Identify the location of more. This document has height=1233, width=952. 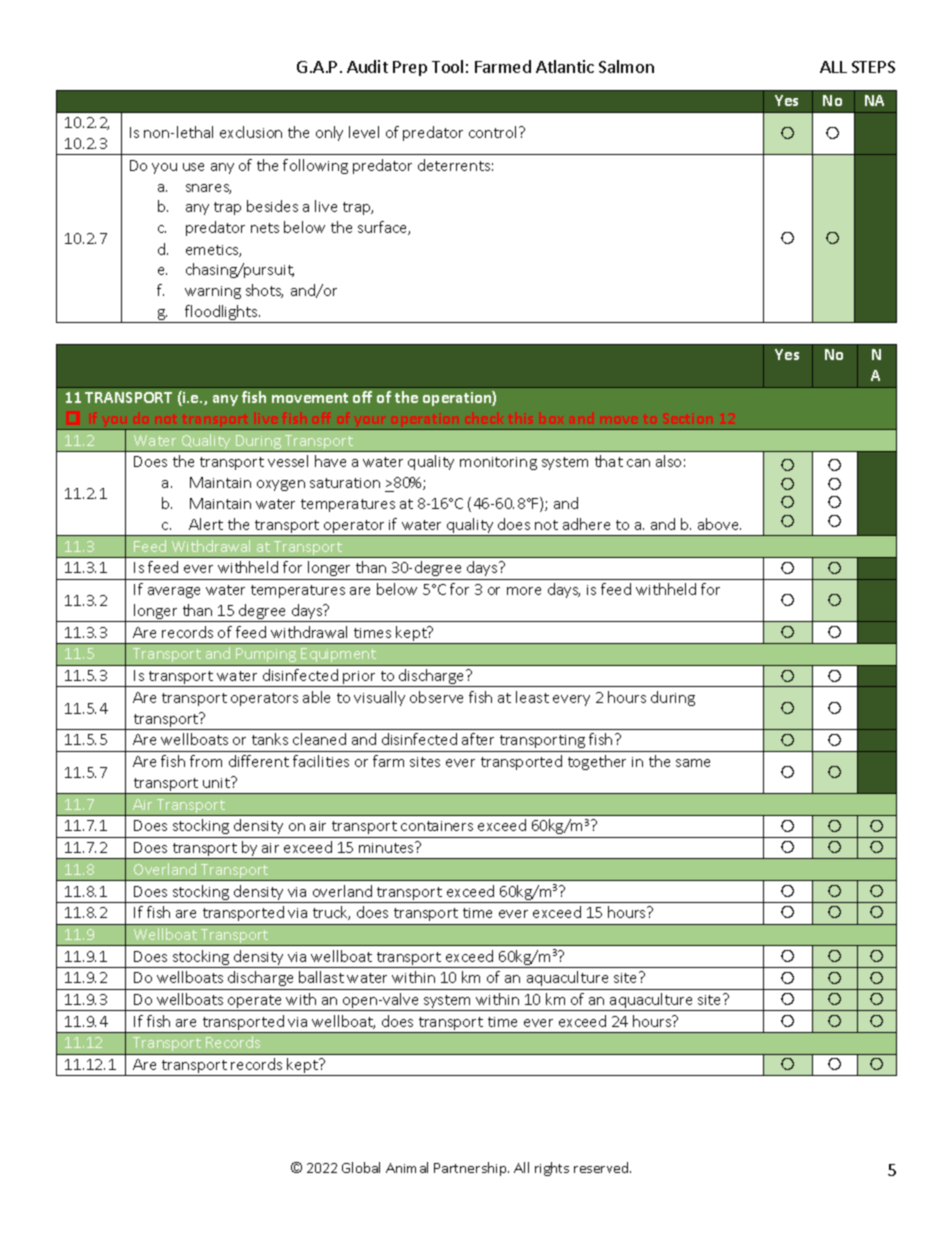
(524, 591).
